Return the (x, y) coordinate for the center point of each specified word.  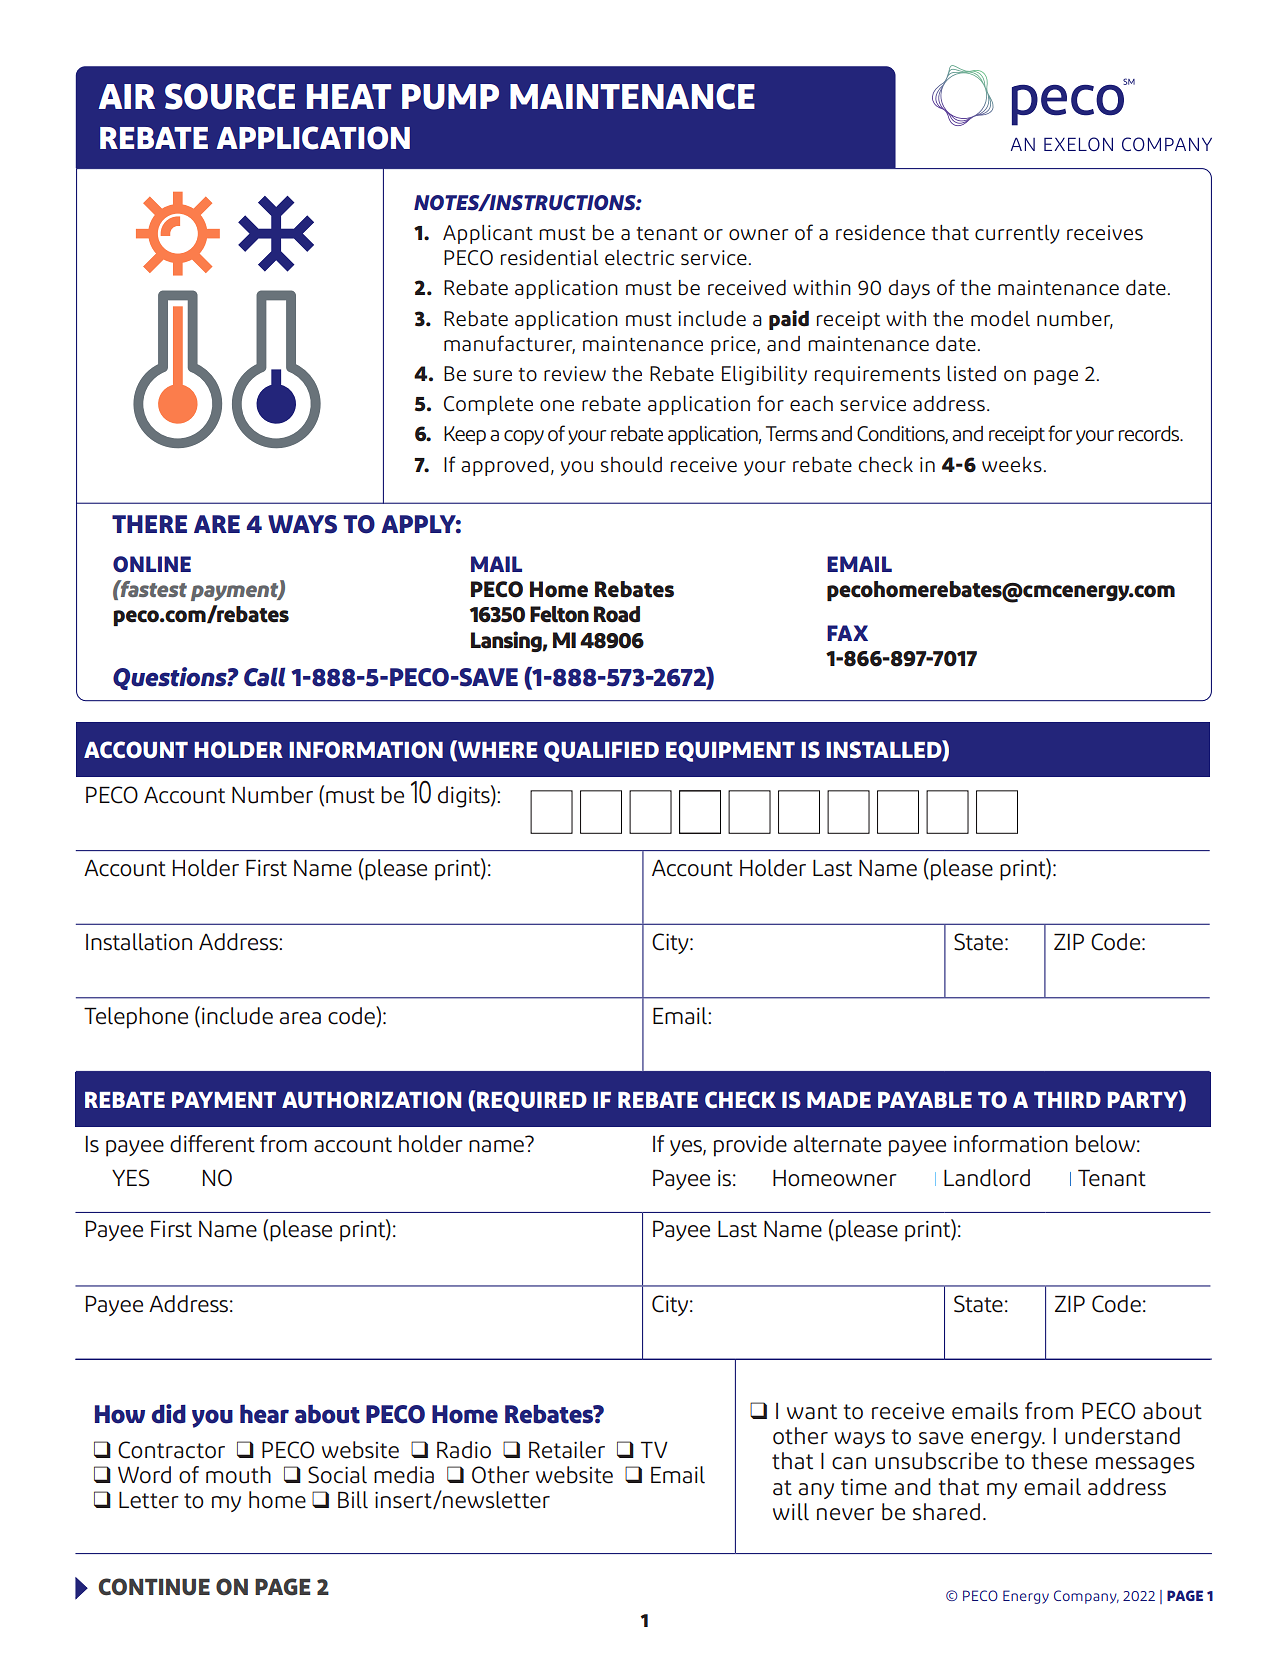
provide (750, 1146)
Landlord (987, 1178)
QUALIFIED (601, 751)
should (631, 465)
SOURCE (230, 96)
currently (1017, 234)
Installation (139, 942)
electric (639, 258)
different (212, 1144)
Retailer (567, 1450)
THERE (149, 524)
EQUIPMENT (730, 751)
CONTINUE (154, 1587)
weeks (1012, 465)
